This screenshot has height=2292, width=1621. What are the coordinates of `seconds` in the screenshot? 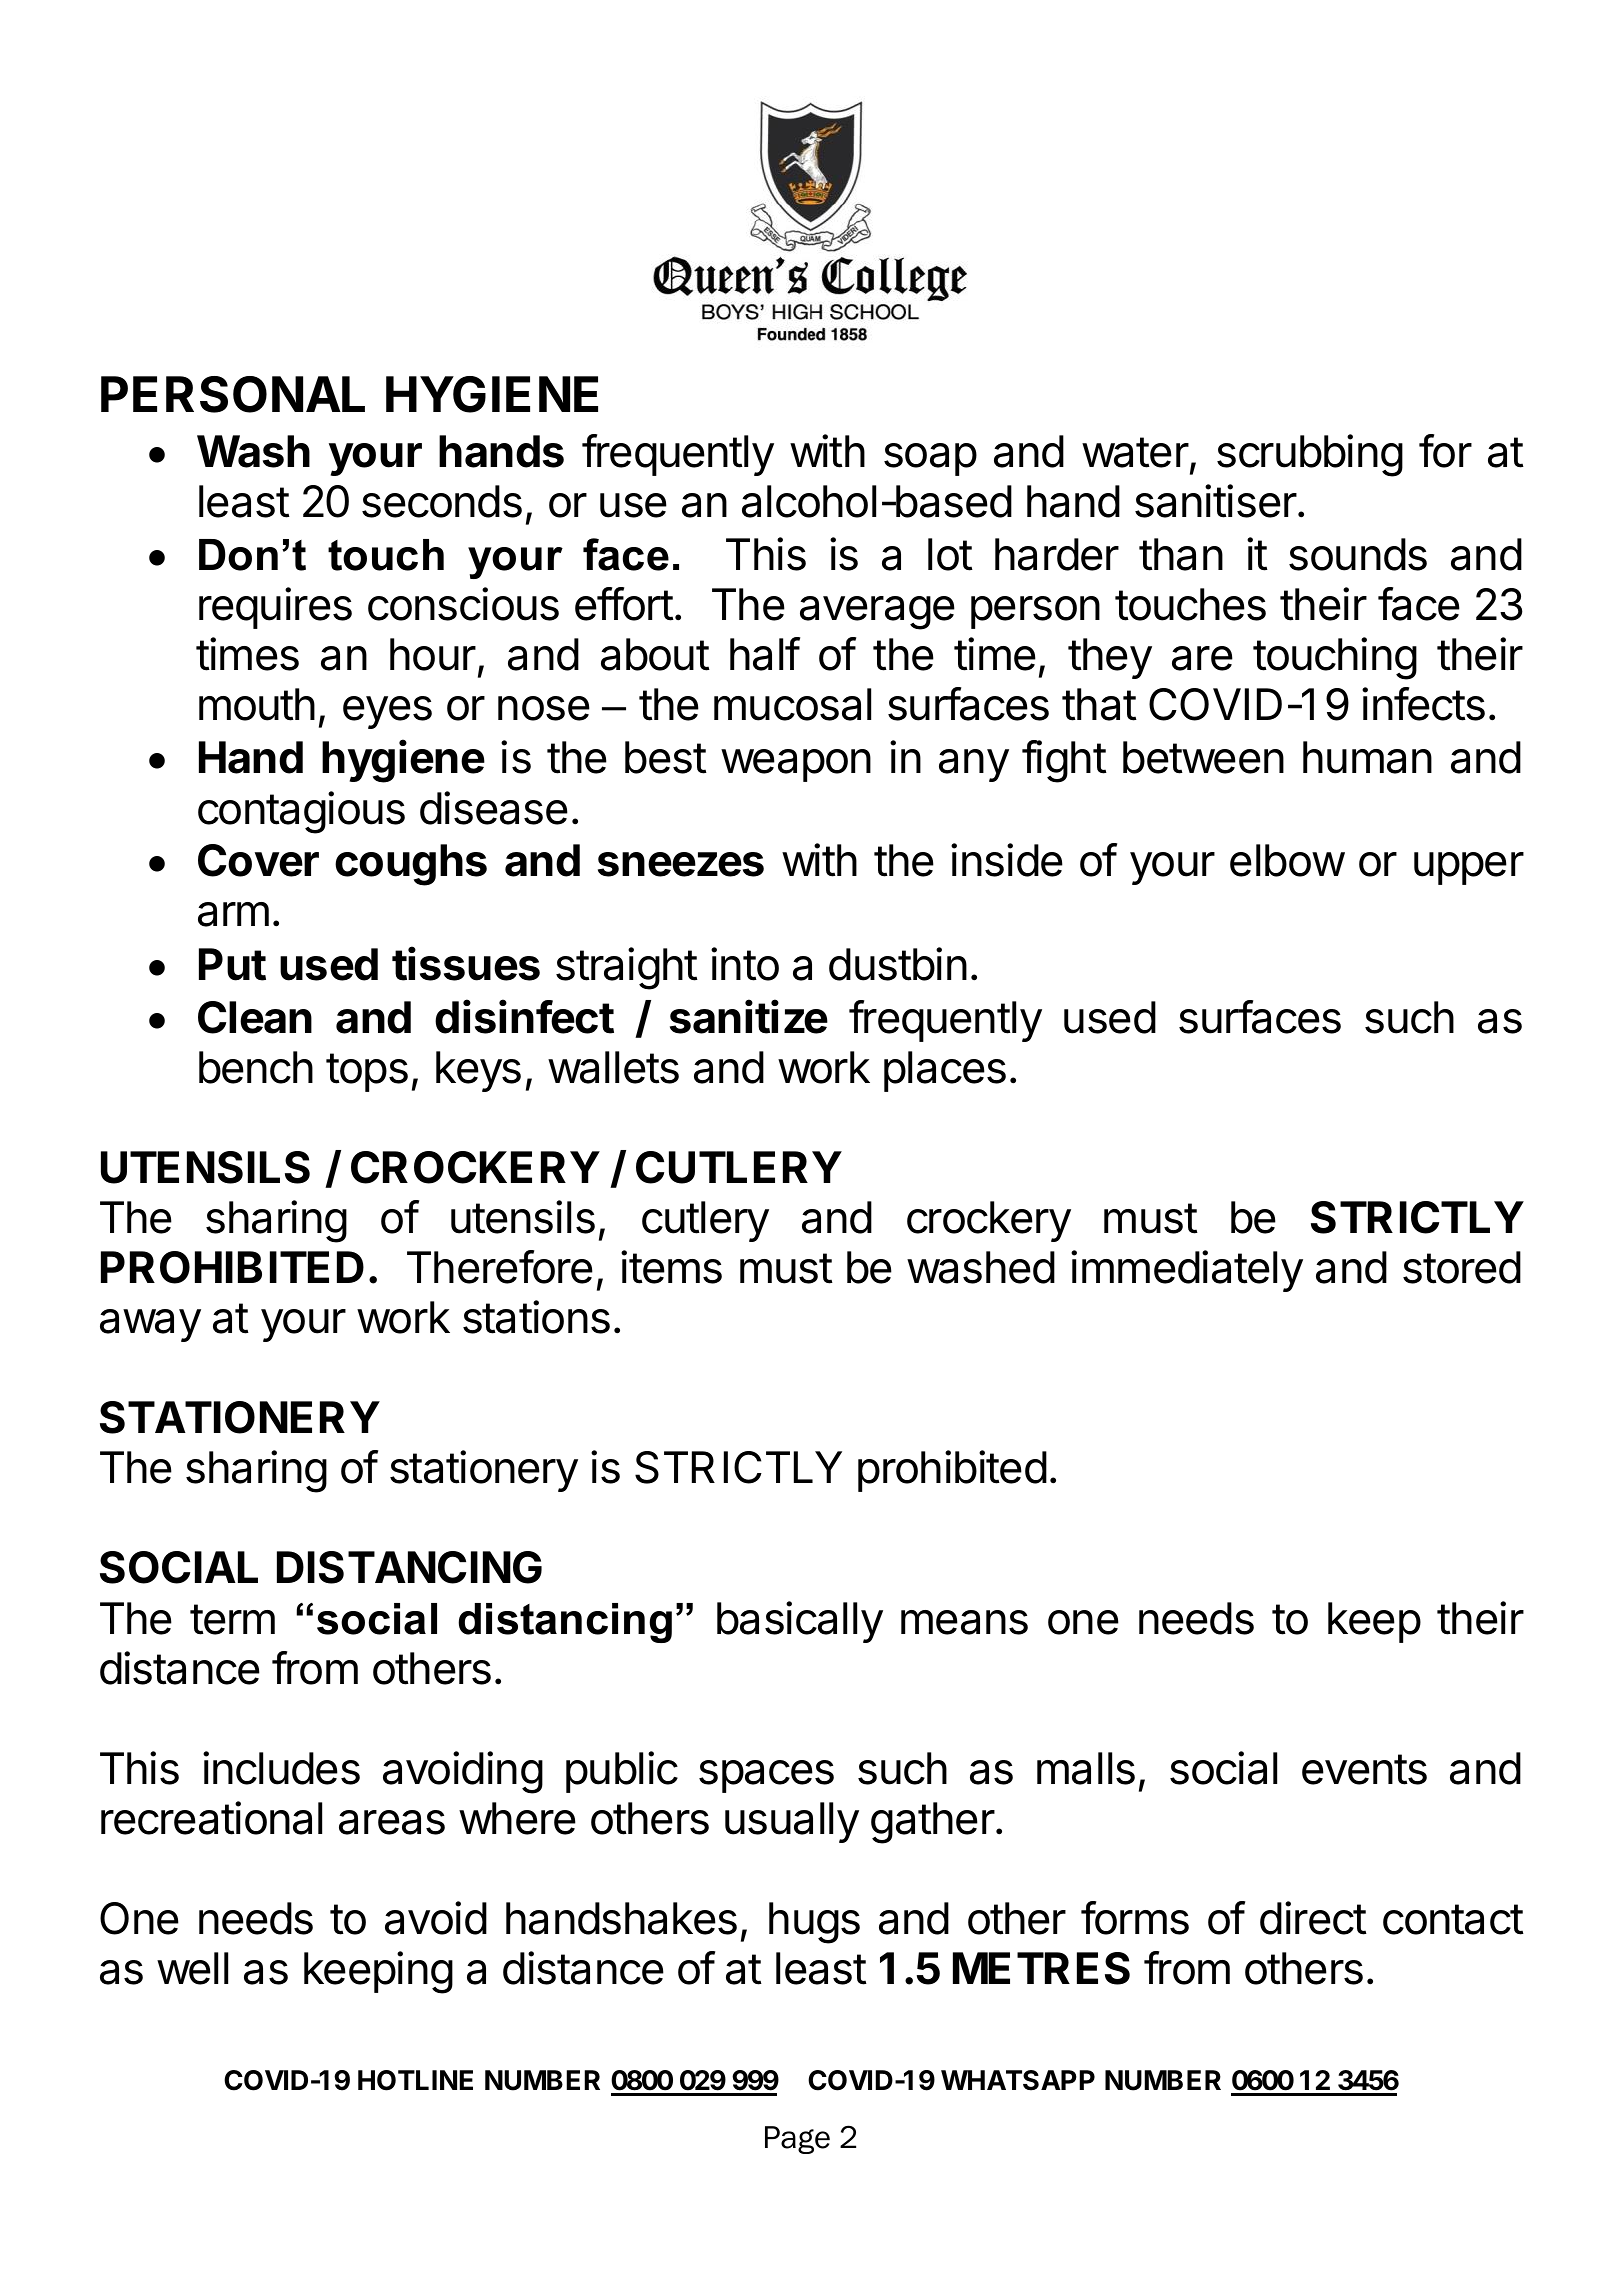 It's located at (442, 501).
